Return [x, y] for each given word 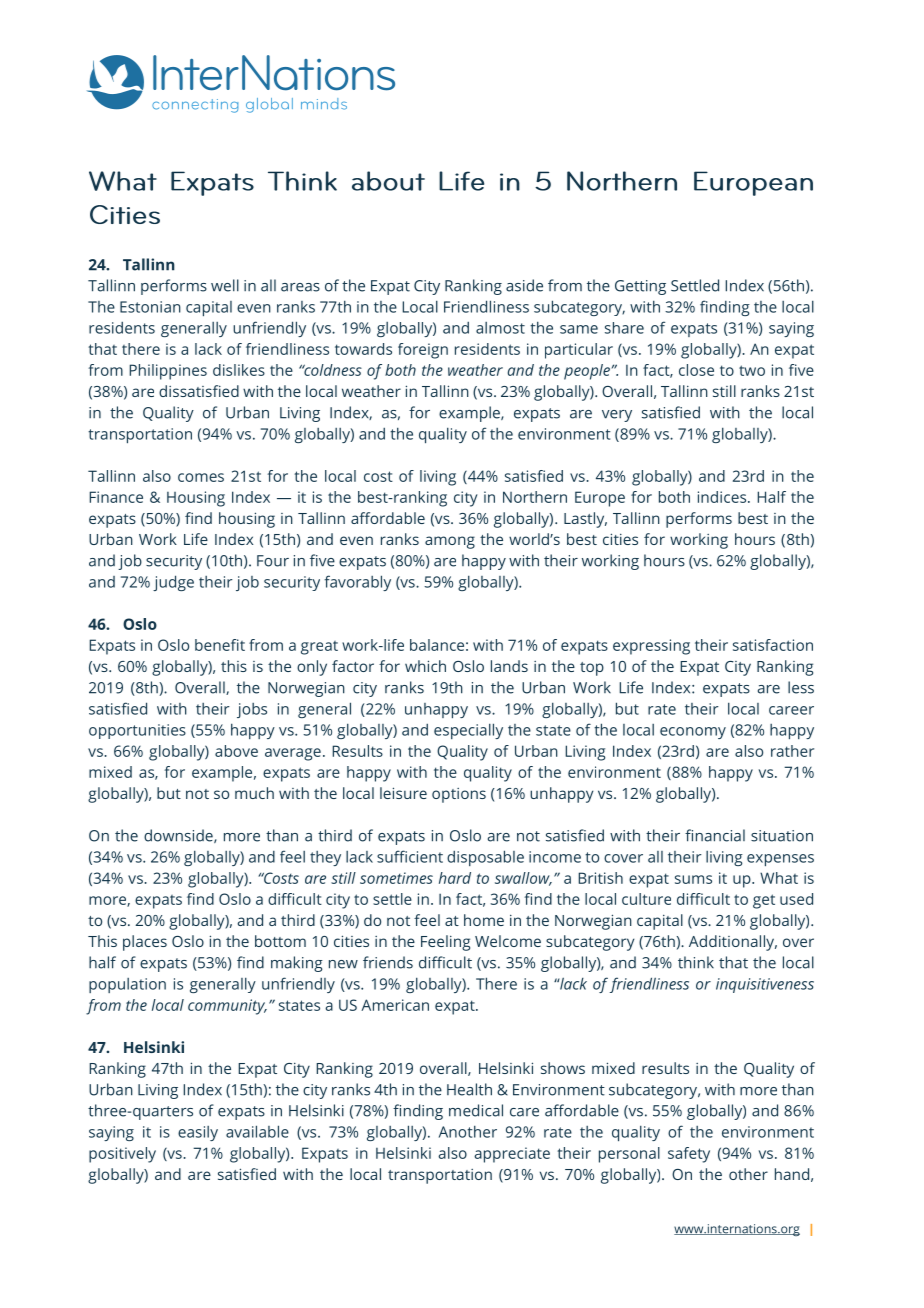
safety [689, 1155]
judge [173, 583]
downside [179, 836]
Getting [640, 287]
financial [715, 835]
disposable [485, 858]
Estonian [150, 307]
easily [198, 1133]
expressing [651, 647]
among [450, 542]
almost [500, 328]
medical [476, 1110]
